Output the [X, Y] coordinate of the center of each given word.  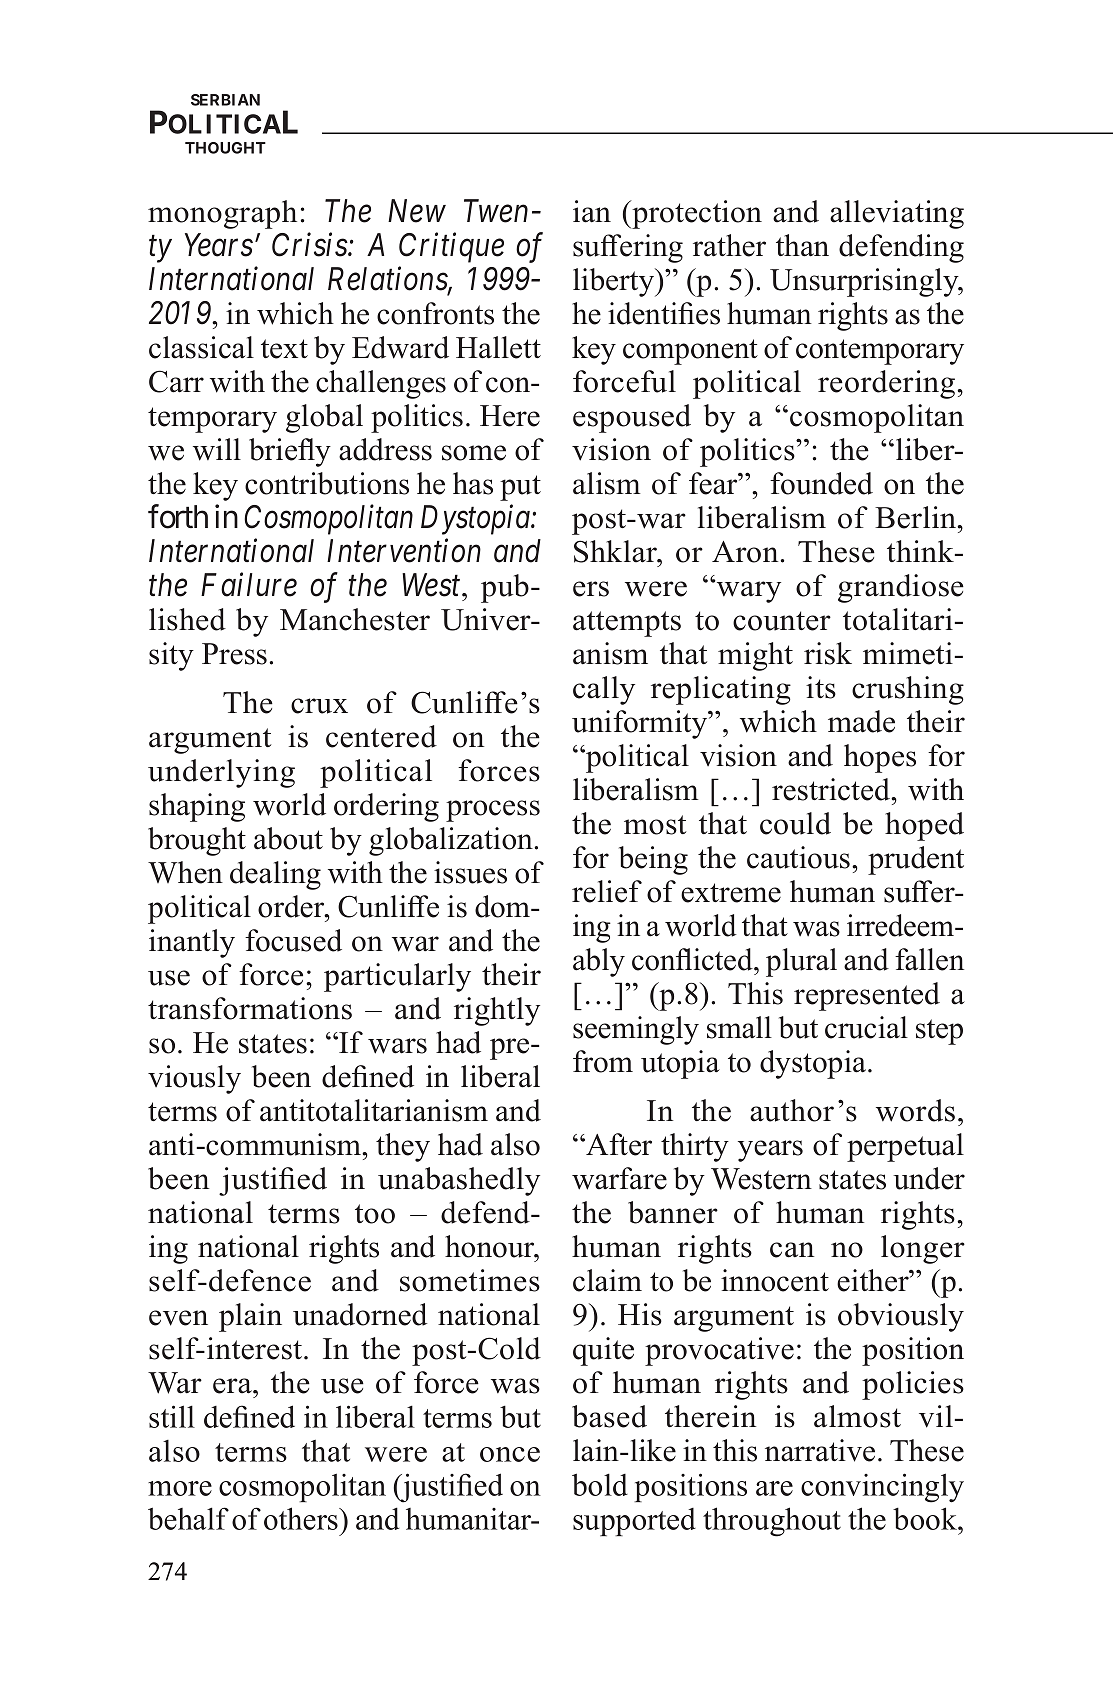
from [603, 1061]
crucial [866, 1027]
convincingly [882, 1488]
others [302, 1518]
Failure [249, 584]
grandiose [901, 588]
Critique [451, 248]
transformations [250, 1008]
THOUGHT [225, 148]
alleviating [897, 214]
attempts [627, 624]
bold [600, 1484]
